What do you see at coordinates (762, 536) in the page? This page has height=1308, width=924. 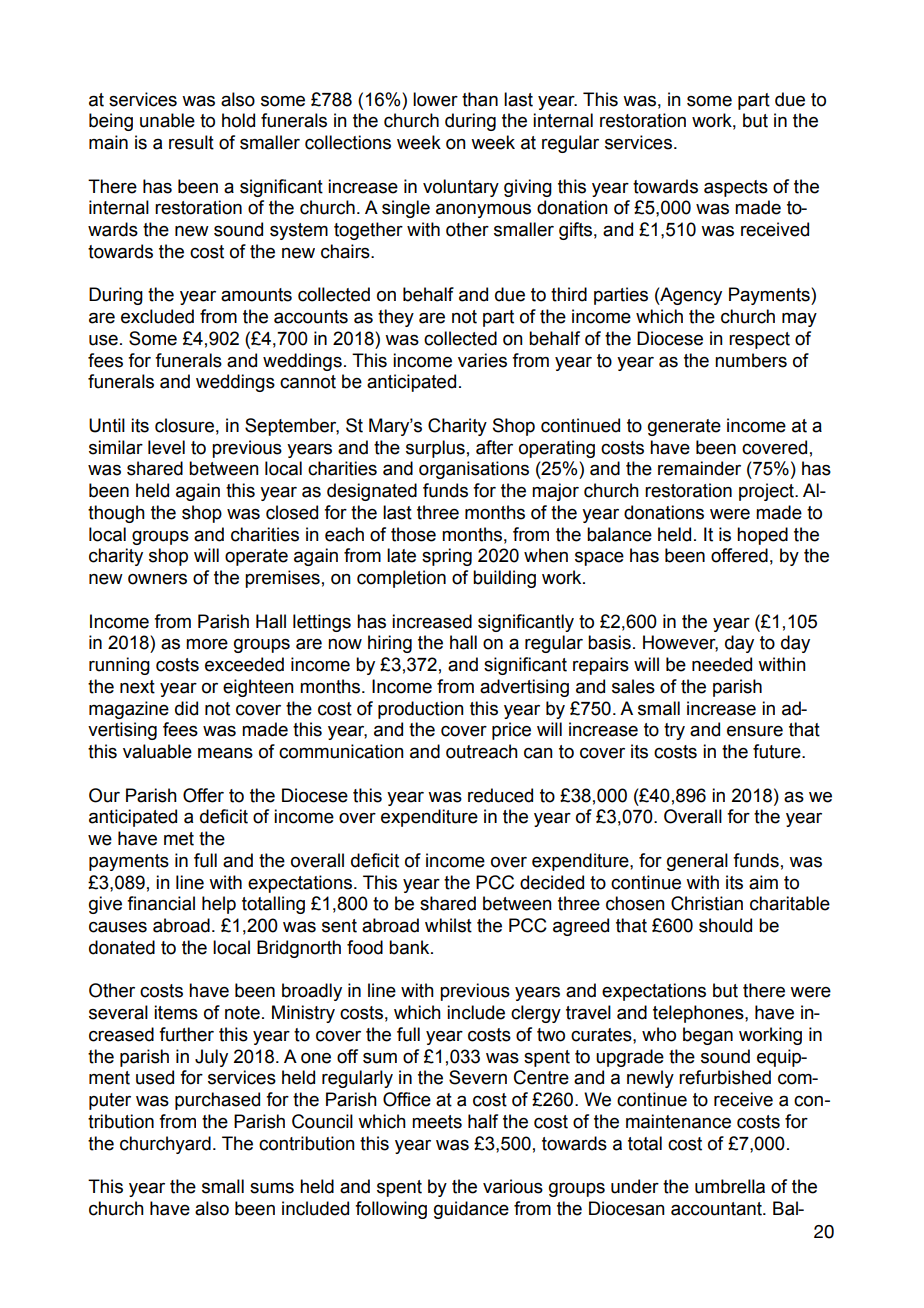 I see `hoped` at bounding box center [762, 536].
